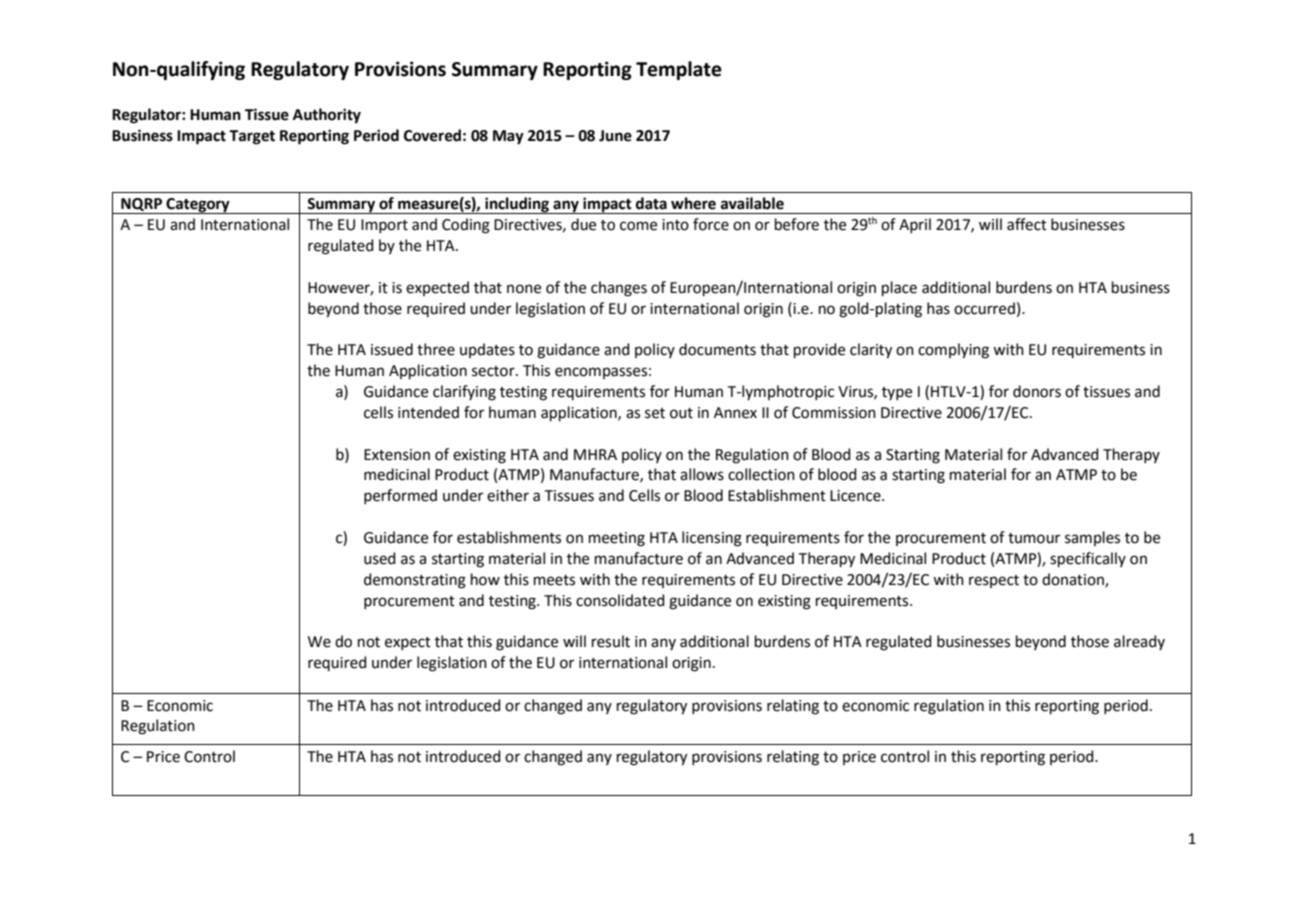 The height and width of the image is (924, 1308). Describe the element at coordinates (392, 349) in the image. I see `issued` at that location.
